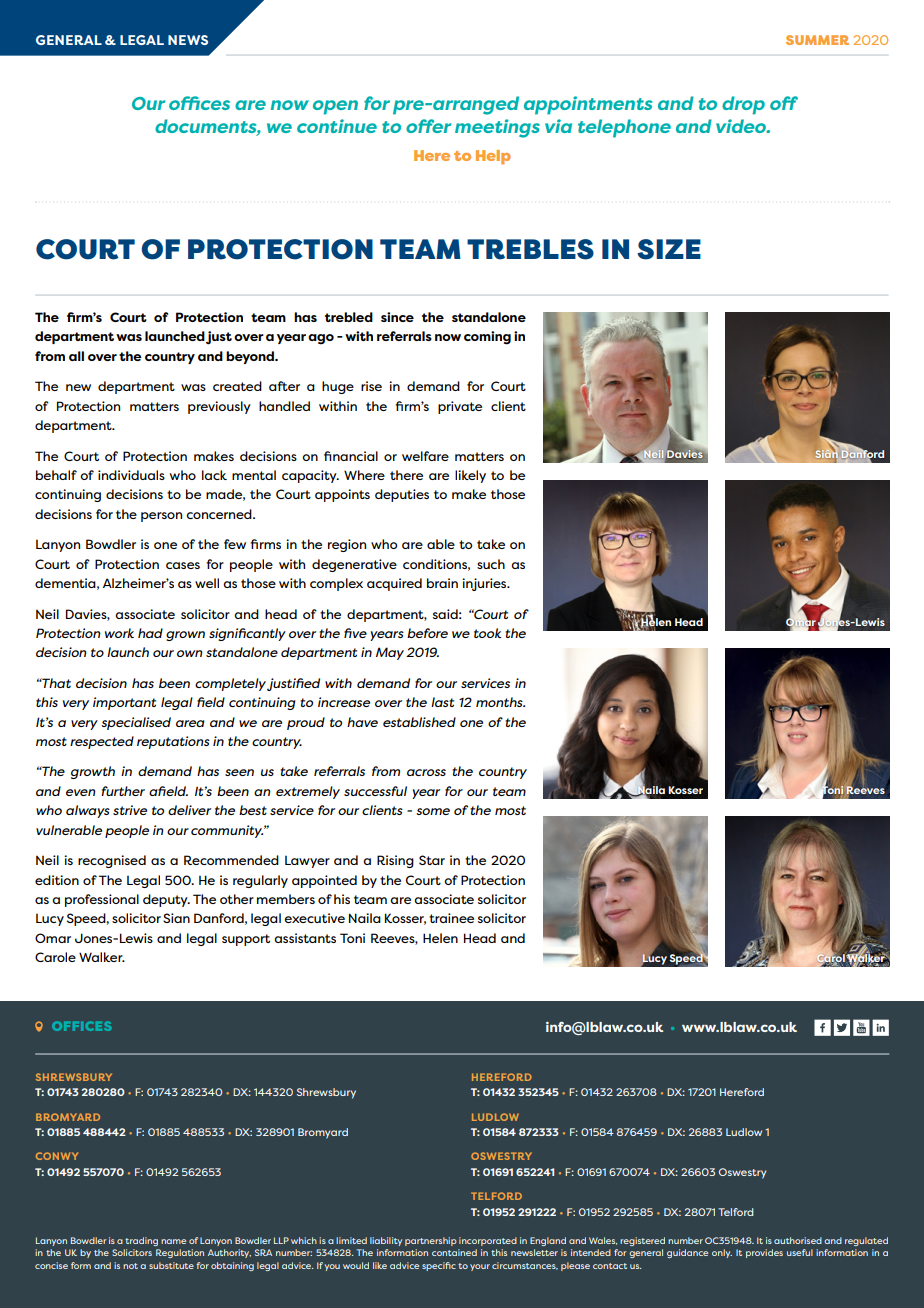 This page has height=1308, width=924. Describe the element at coordinates (425, 456) in the page. I see `welfare` at that location.
